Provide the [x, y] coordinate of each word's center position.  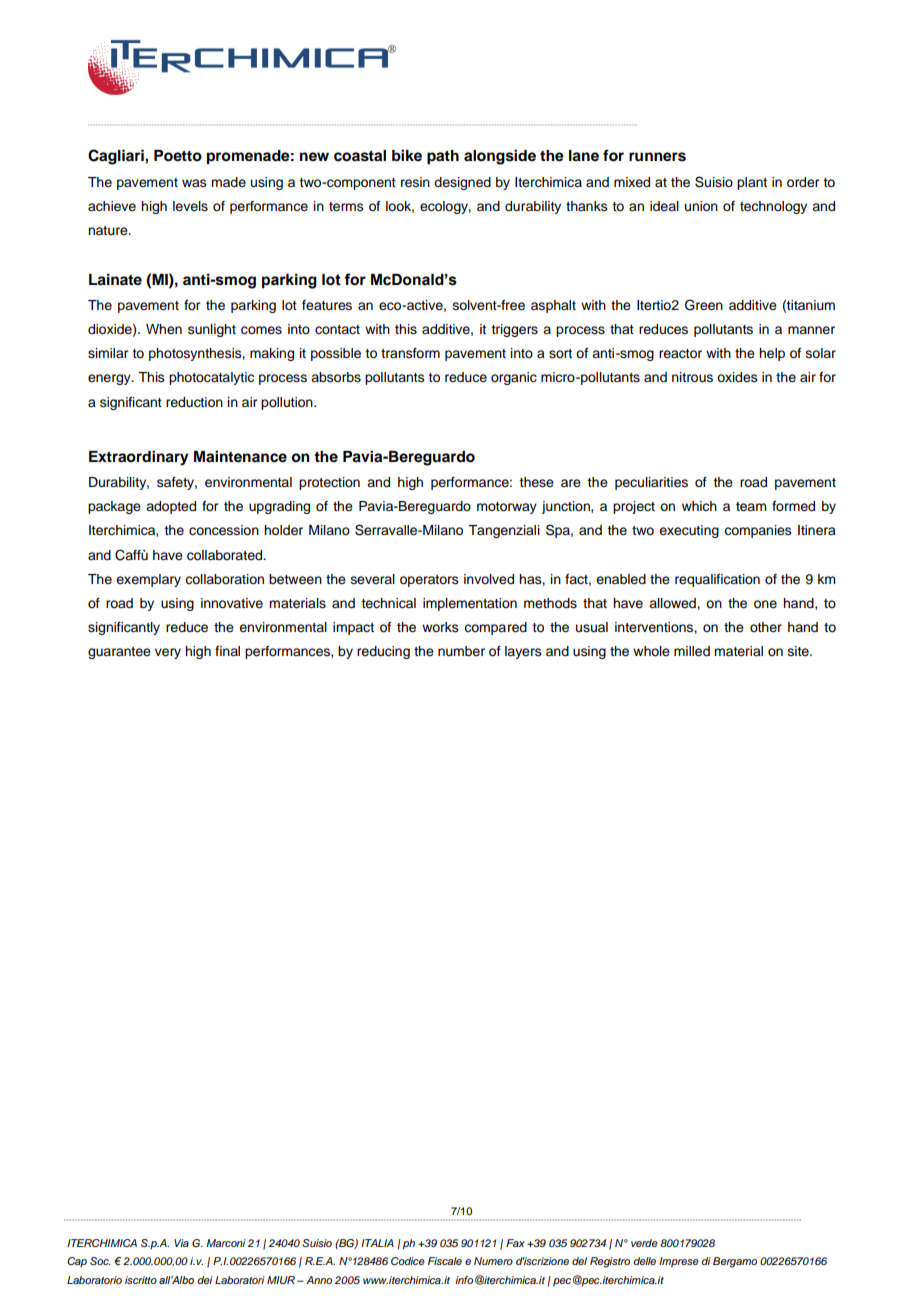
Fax [515, 1243]
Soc [100, 1261]
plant [752, 183]
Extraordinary [139, 458]
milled [692, 651]
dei [205, 1280]
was [194, 183]
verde [644, 1243]
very [168, 653]
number [461, 651]
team [751, 507]
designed [462, 183]
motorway [507, 508]
